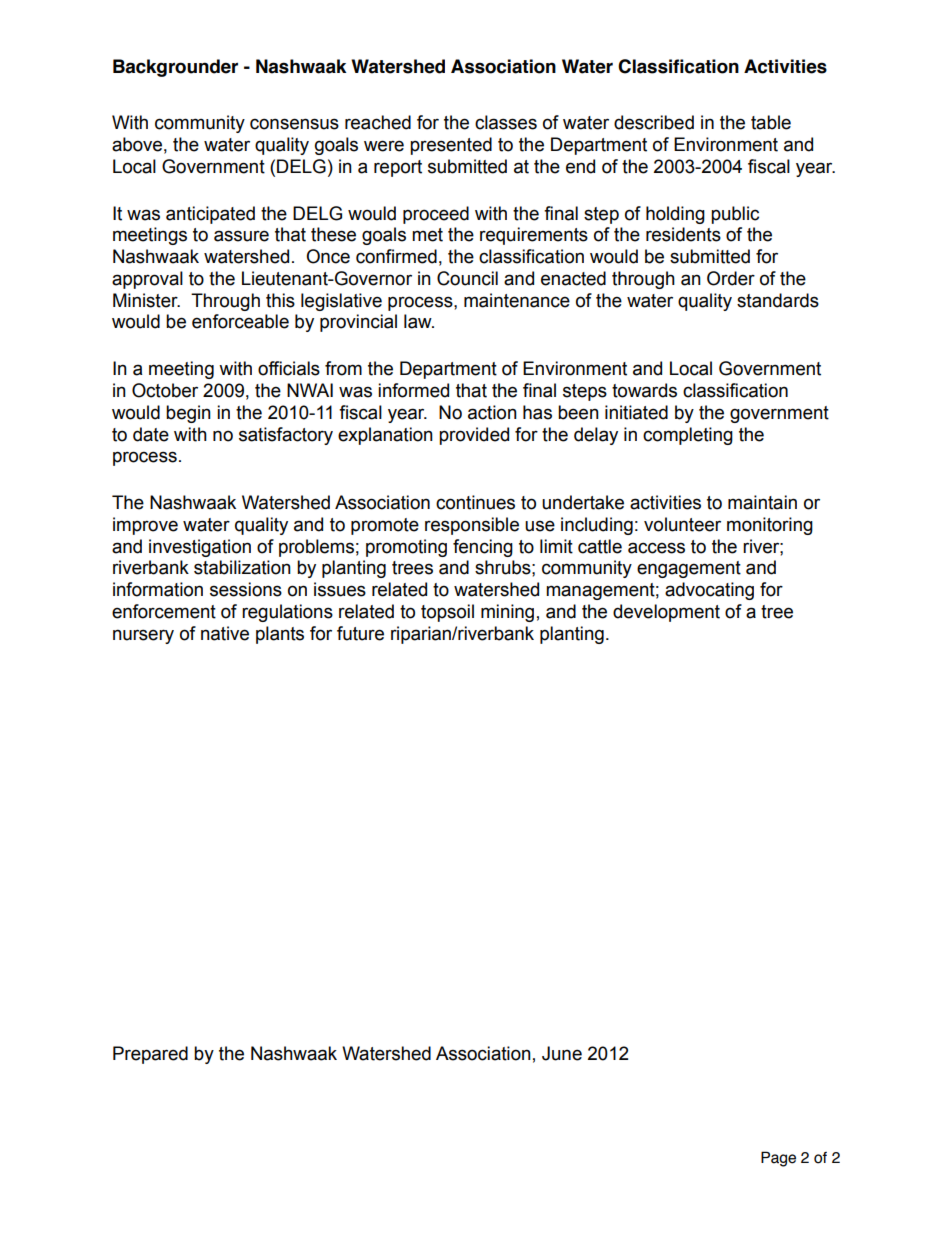 This document has height=1233, width=952. What do you see at coordinates (360, 633) in the document?
I see `future` at bounding box center [360, 633].
